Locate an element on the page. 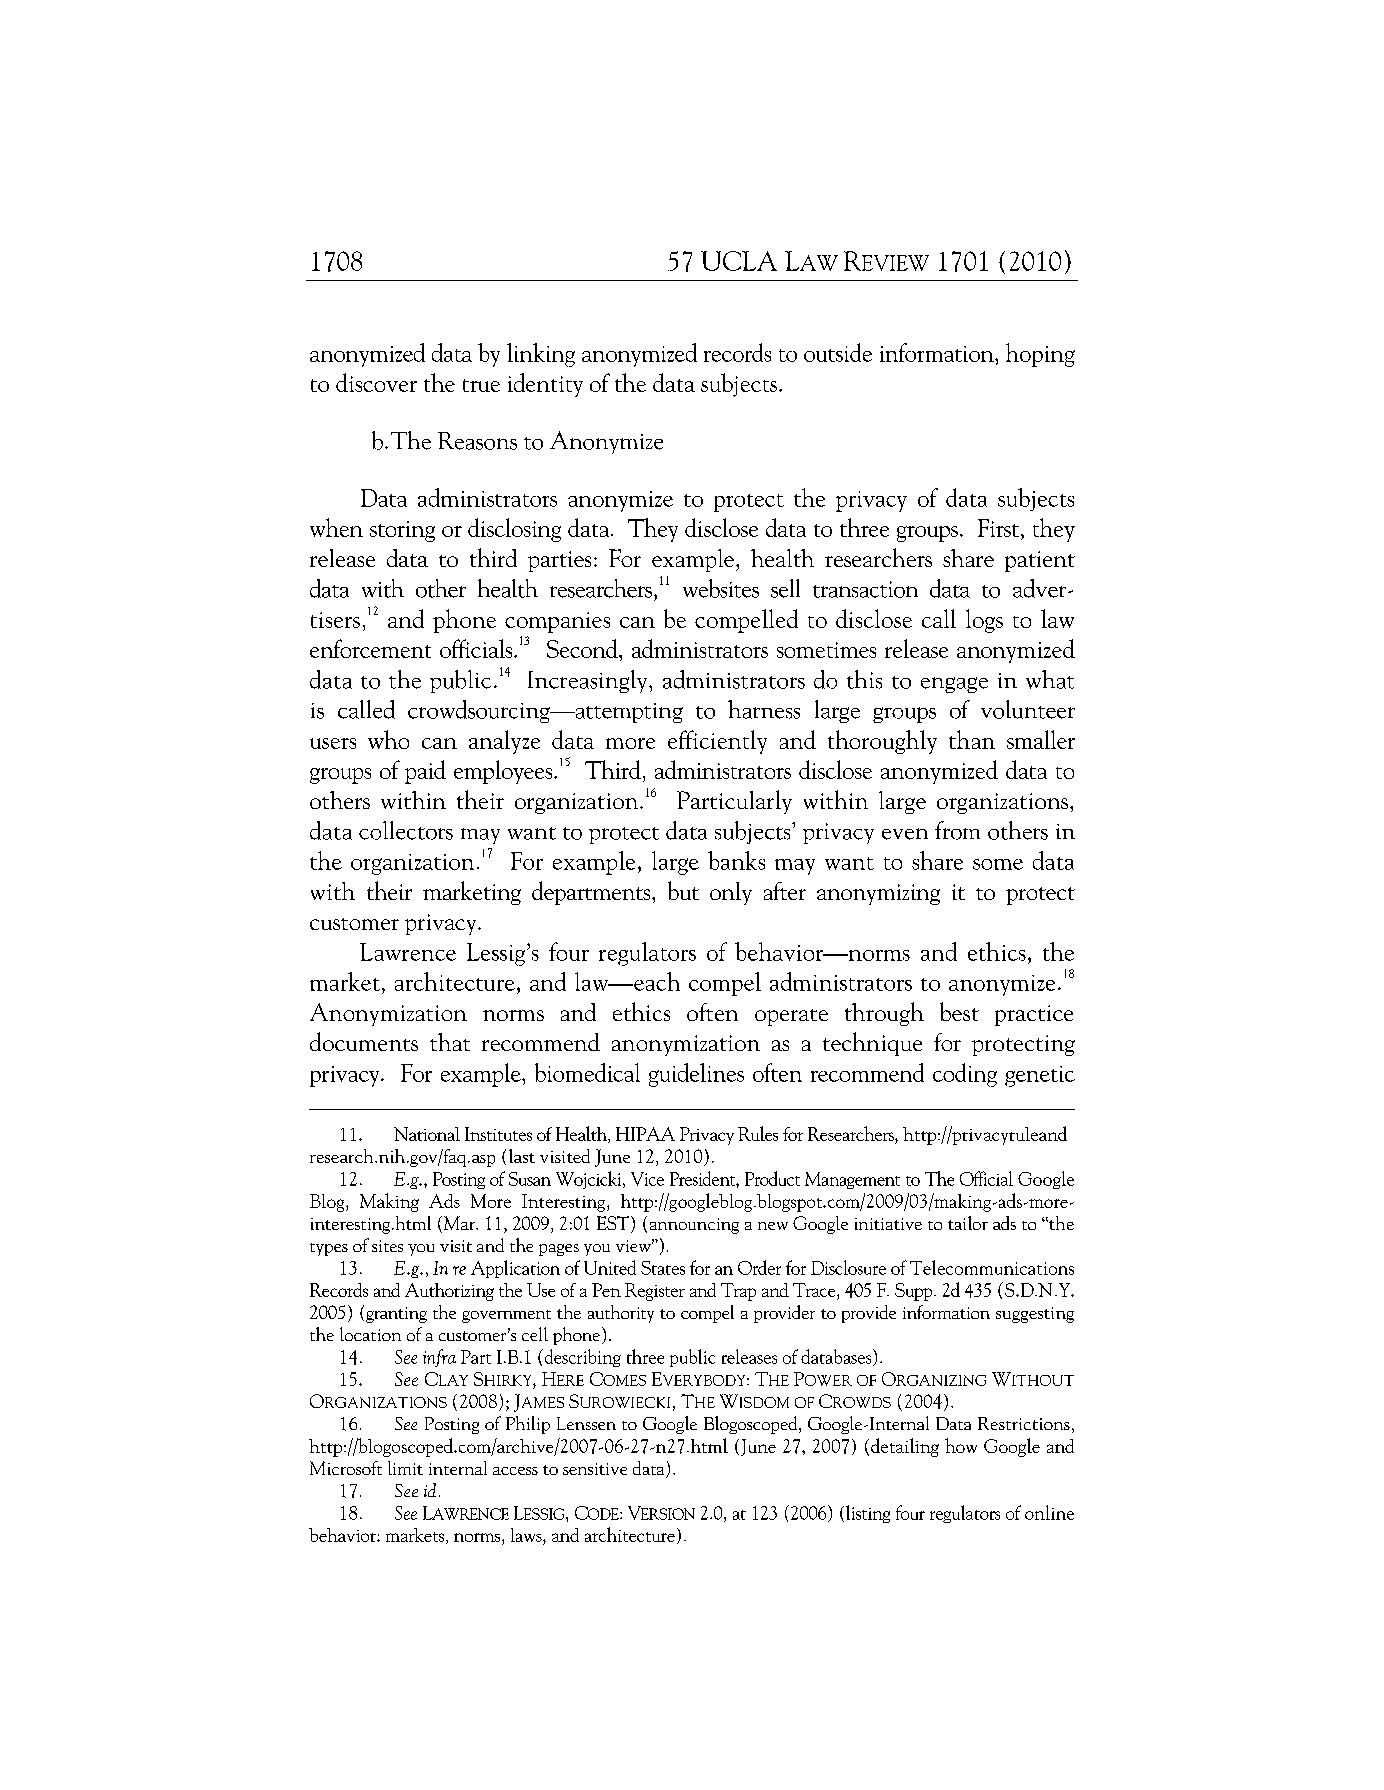 This page has width=1384, height=1790. enforcement is located at coordinates (370, 648).
